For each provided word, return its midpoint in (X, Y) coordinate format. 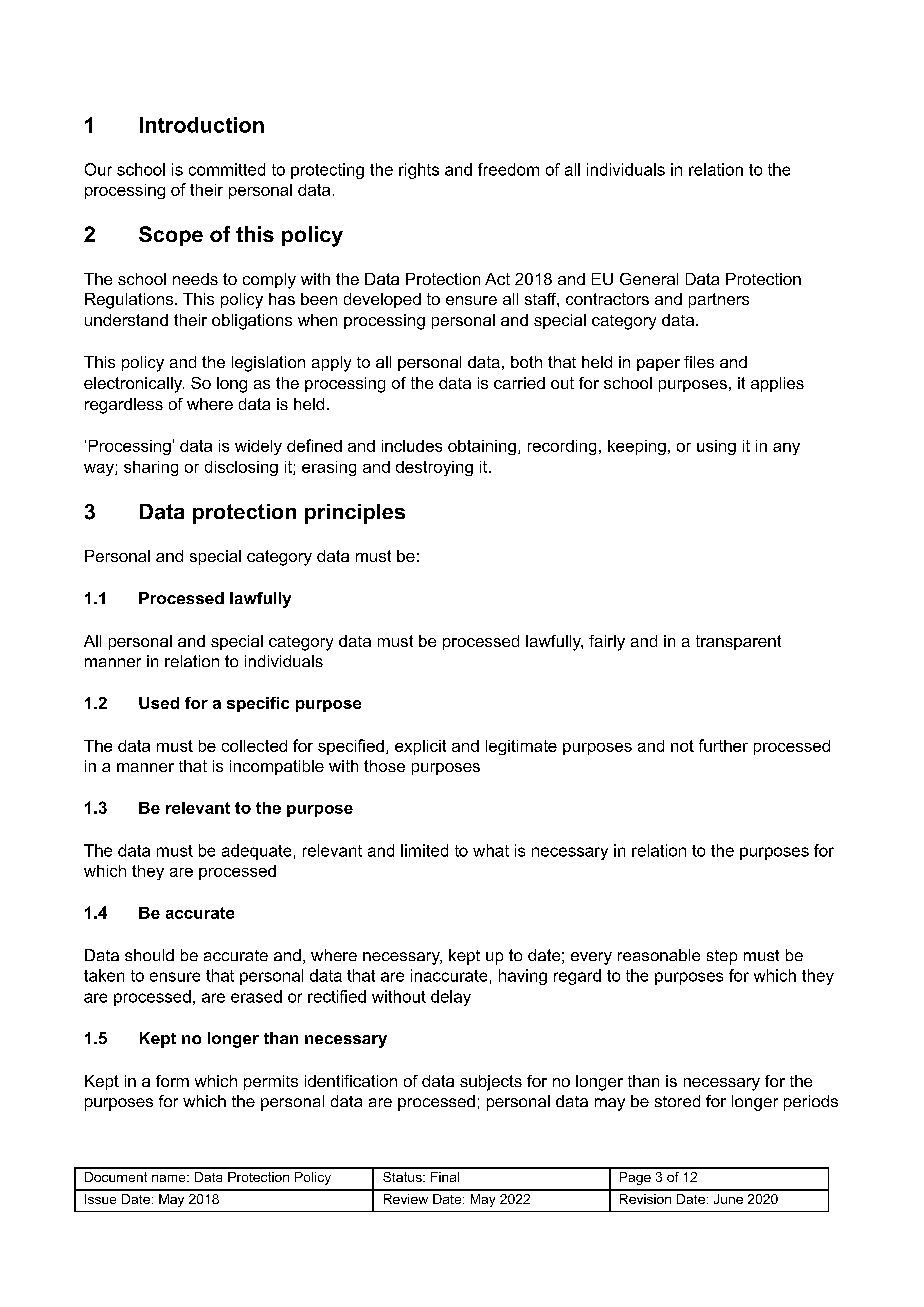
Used (159, 703)
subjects (491, 1083)
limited (424, 850)
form (172, 1081)
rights (419, 171)
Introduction (202, 125)
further (723, 745)
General (649, 279)
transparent (738, 642)
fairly (607, 643)
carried (519, 383)
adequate (256, 852)
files (699, 362)
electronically (134, 385)
